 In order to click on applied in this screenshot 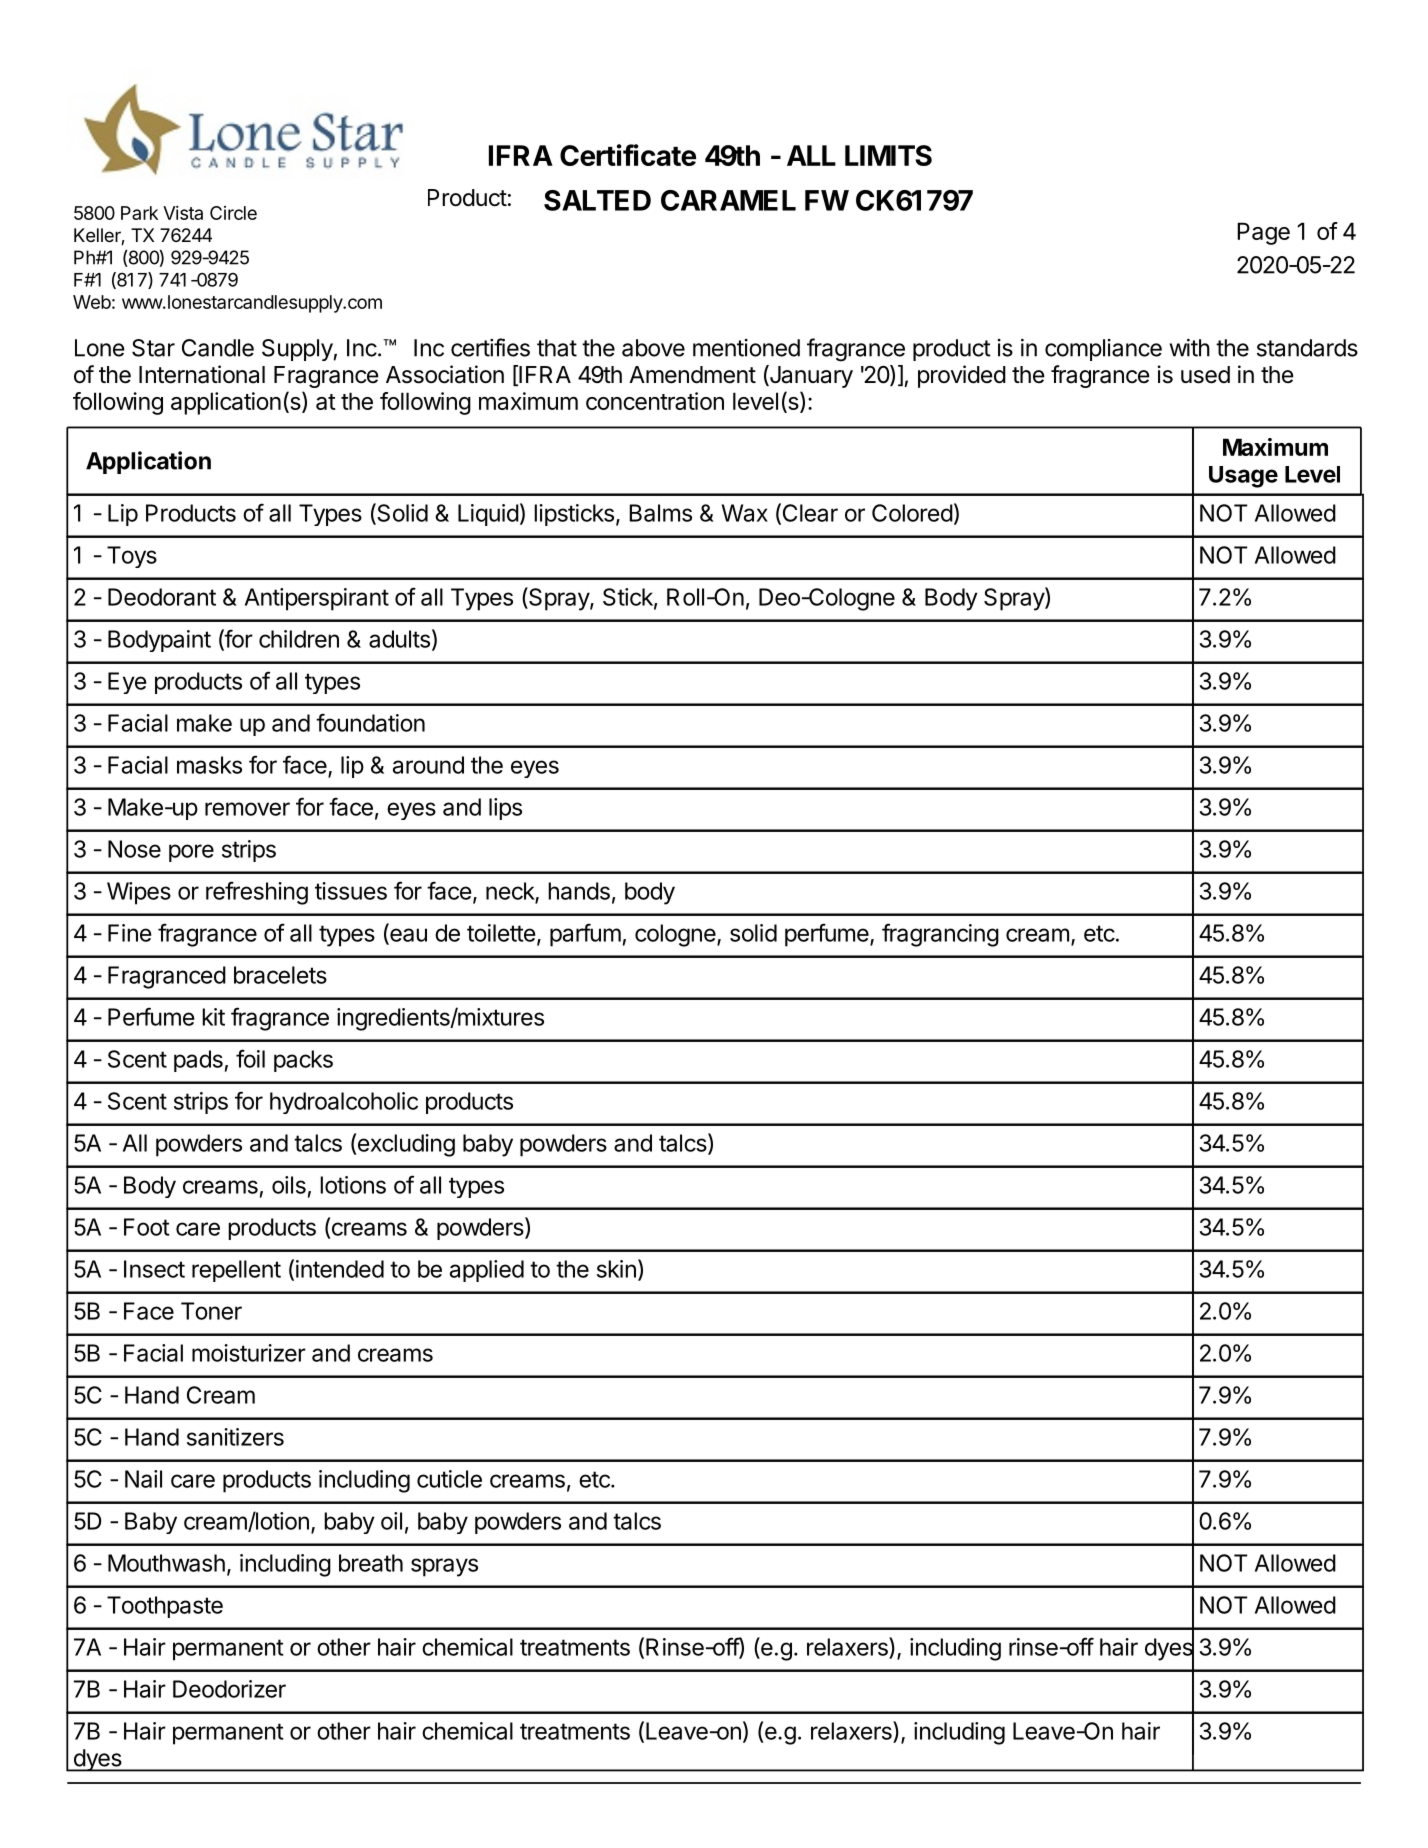, I will do `click(487, 1271)`.
